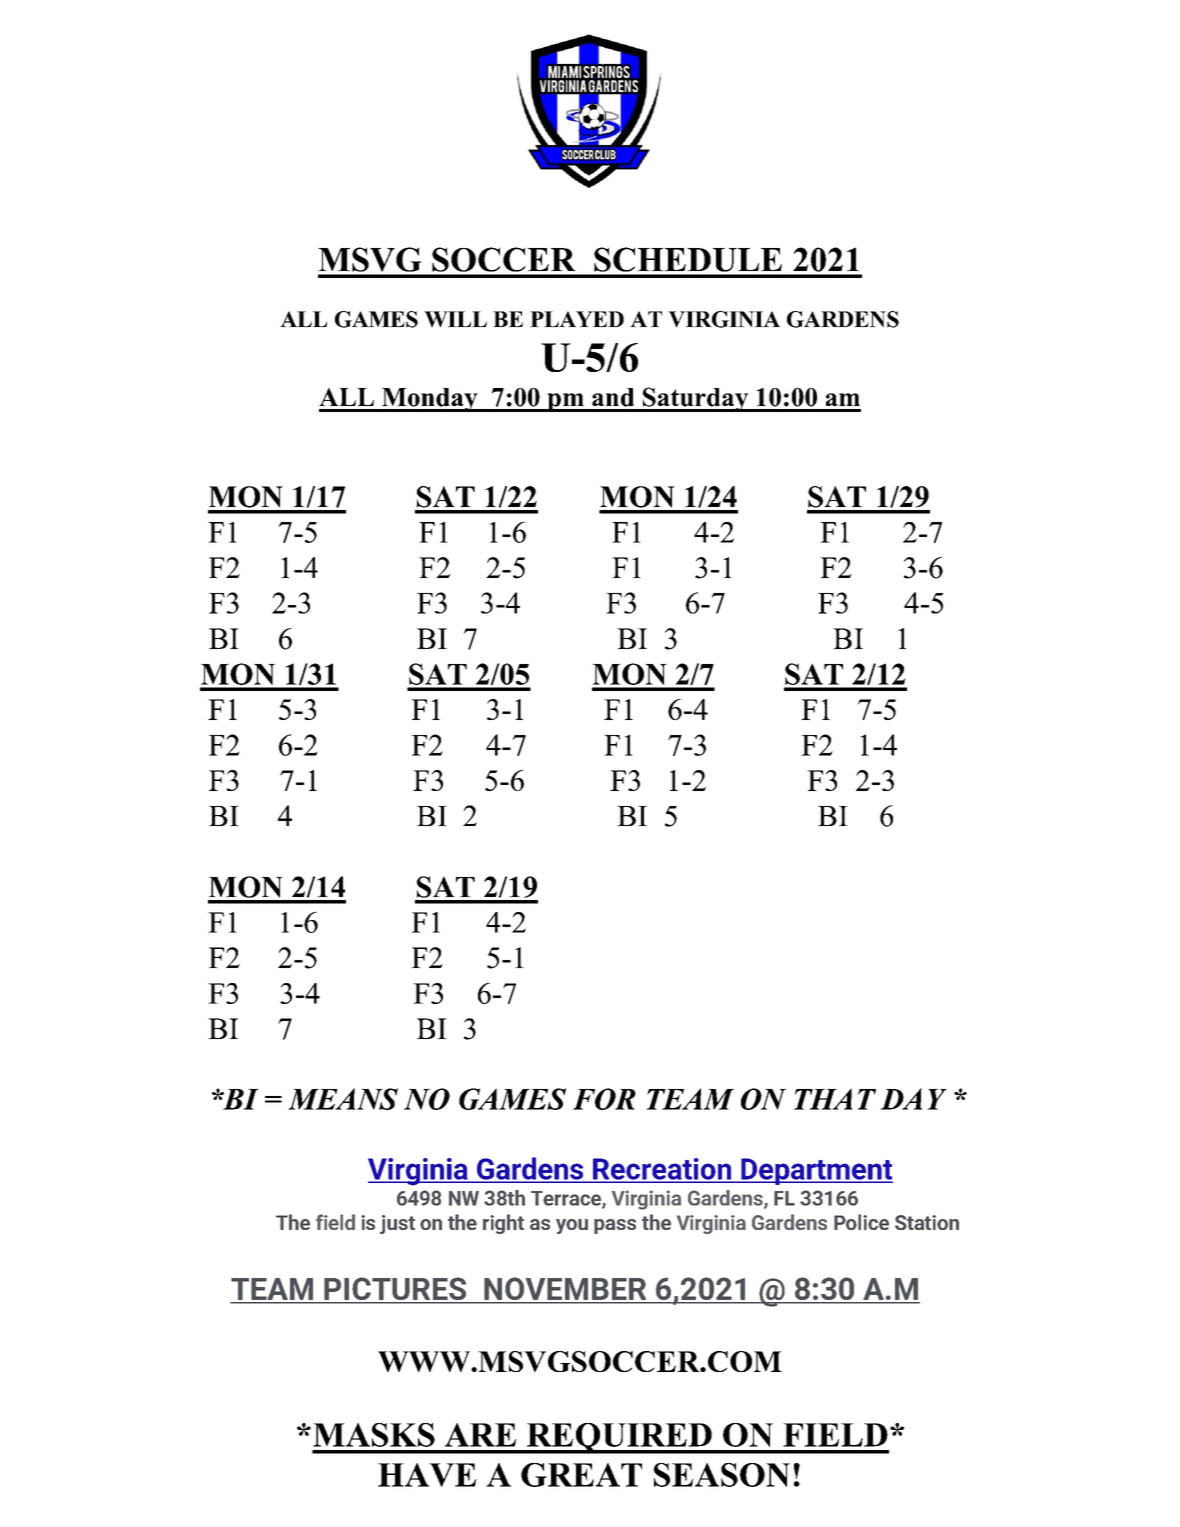  What do you see at coordinates (343, 1099) in the page?
I see `MEANS` at bounding box center [343, 1099].
